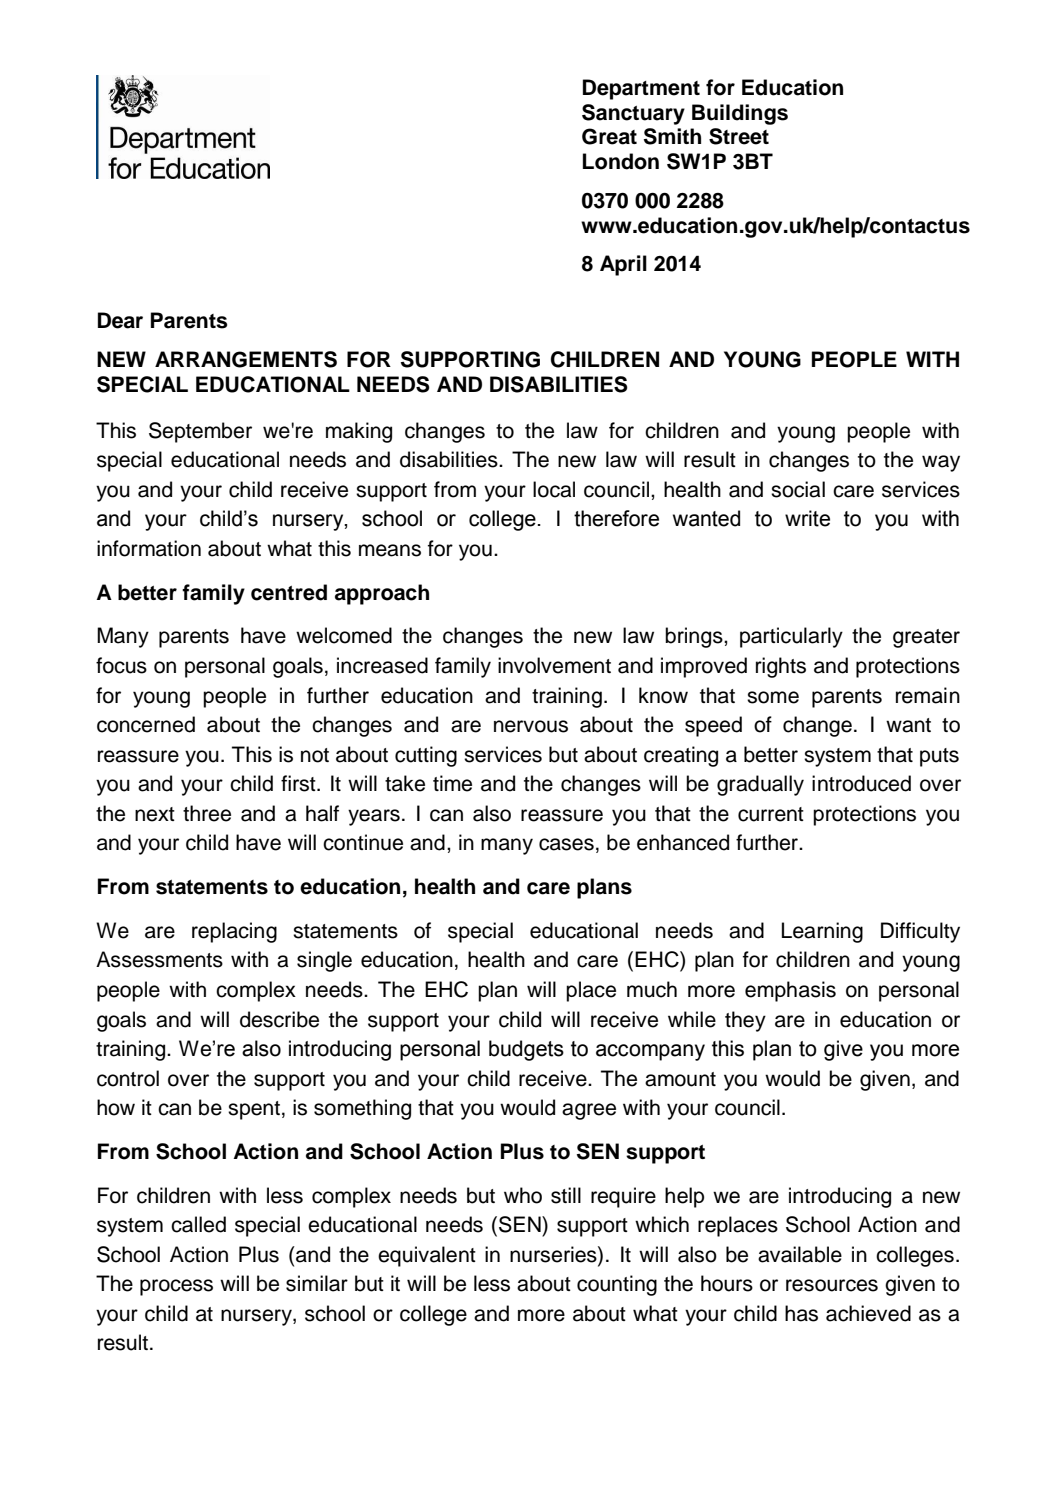 The width and height of the page is (1062, 1501). What do you see at coordinates (621, 161) in the page?
I see `London` at bounding box center [621, 161].
